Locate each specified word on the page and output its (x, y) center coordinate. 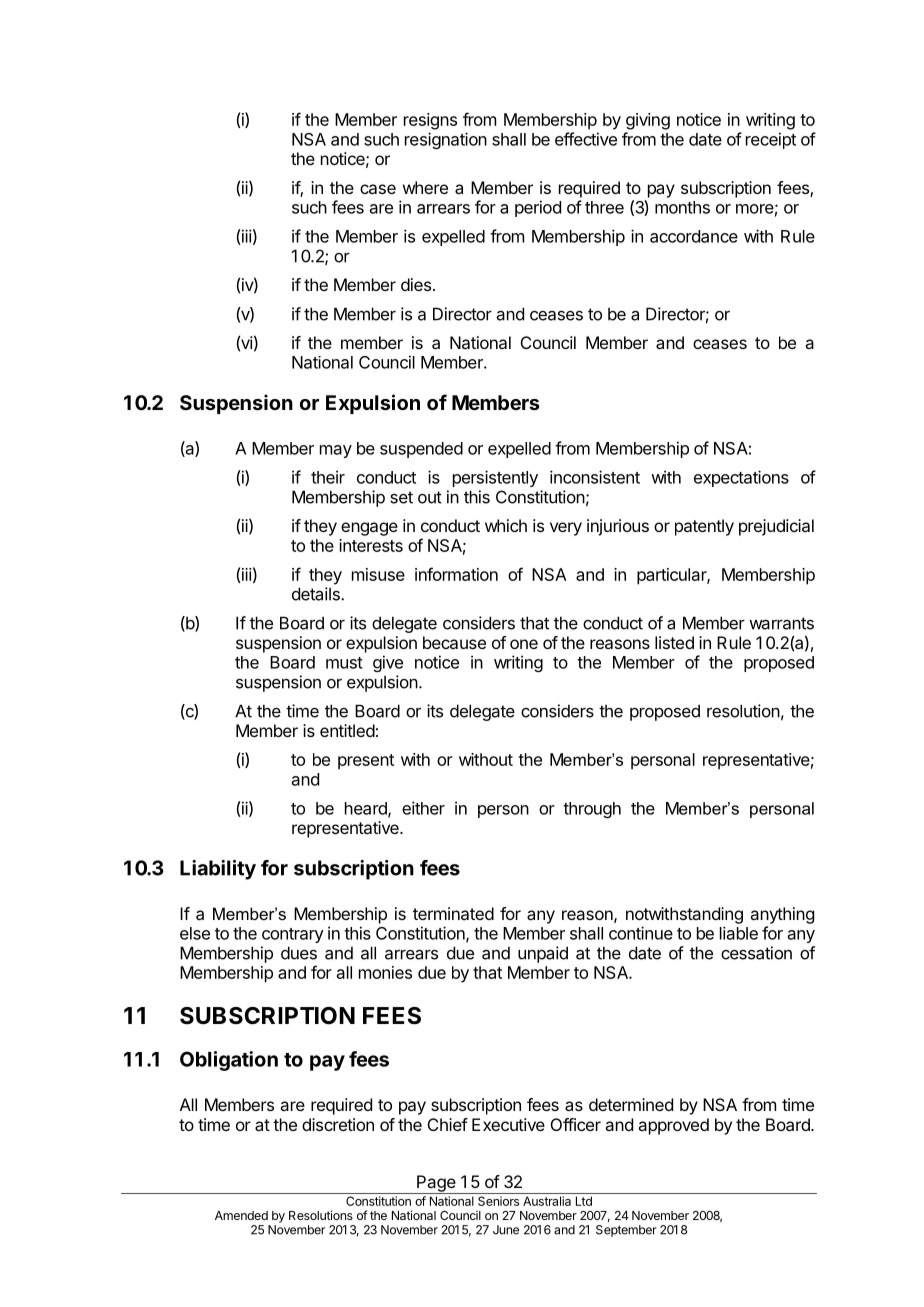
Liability (218, 870)
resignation (446, 140)
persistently (495, 478)
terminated (453, 913)
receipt (771, 140)
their (328, 477)
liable (739, 933)
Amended (241, 1215)
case (378, 189)
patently (704, 527)
